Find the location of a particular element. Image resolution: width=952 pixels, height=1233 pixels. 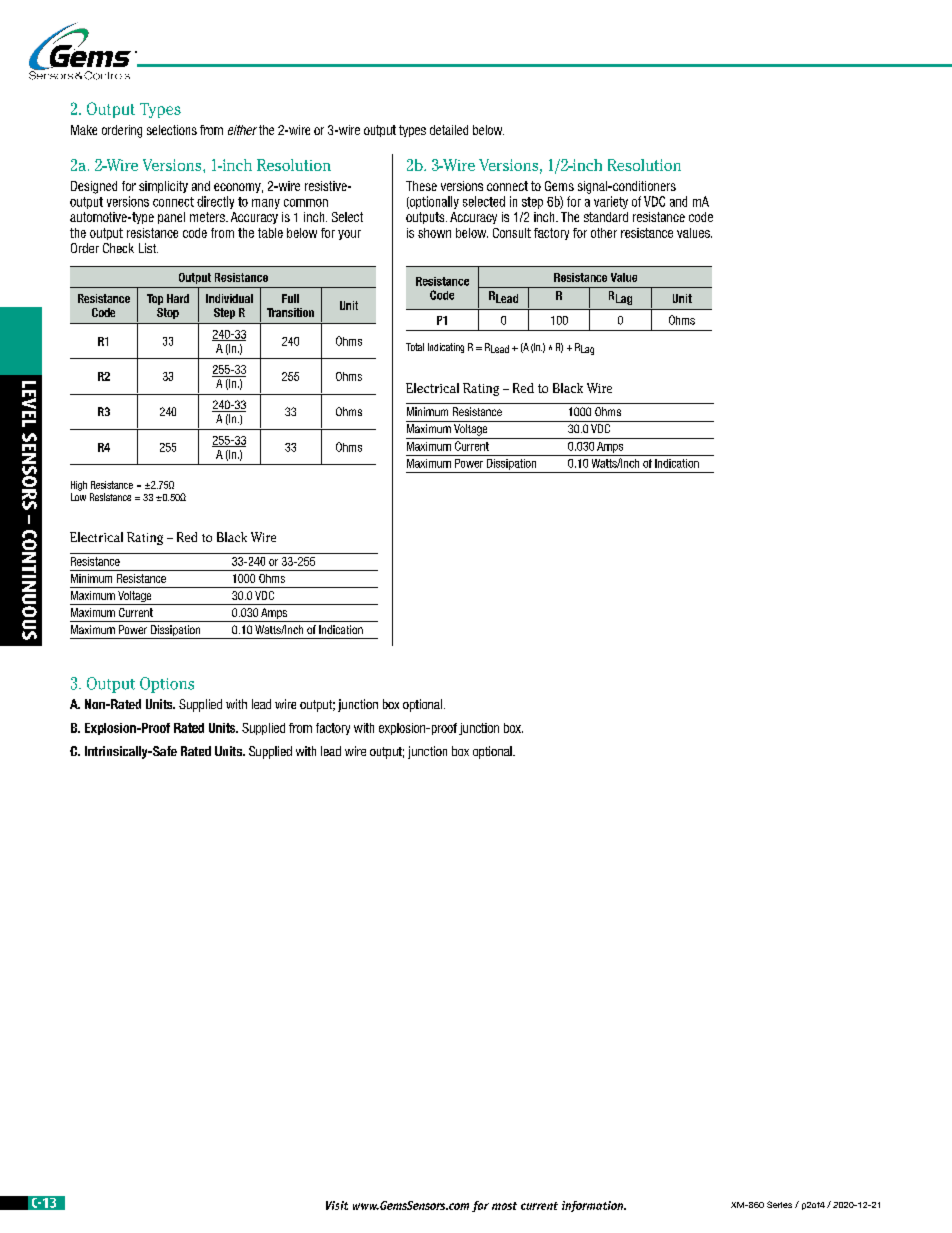

information is located at coordinates (594, 1206).
